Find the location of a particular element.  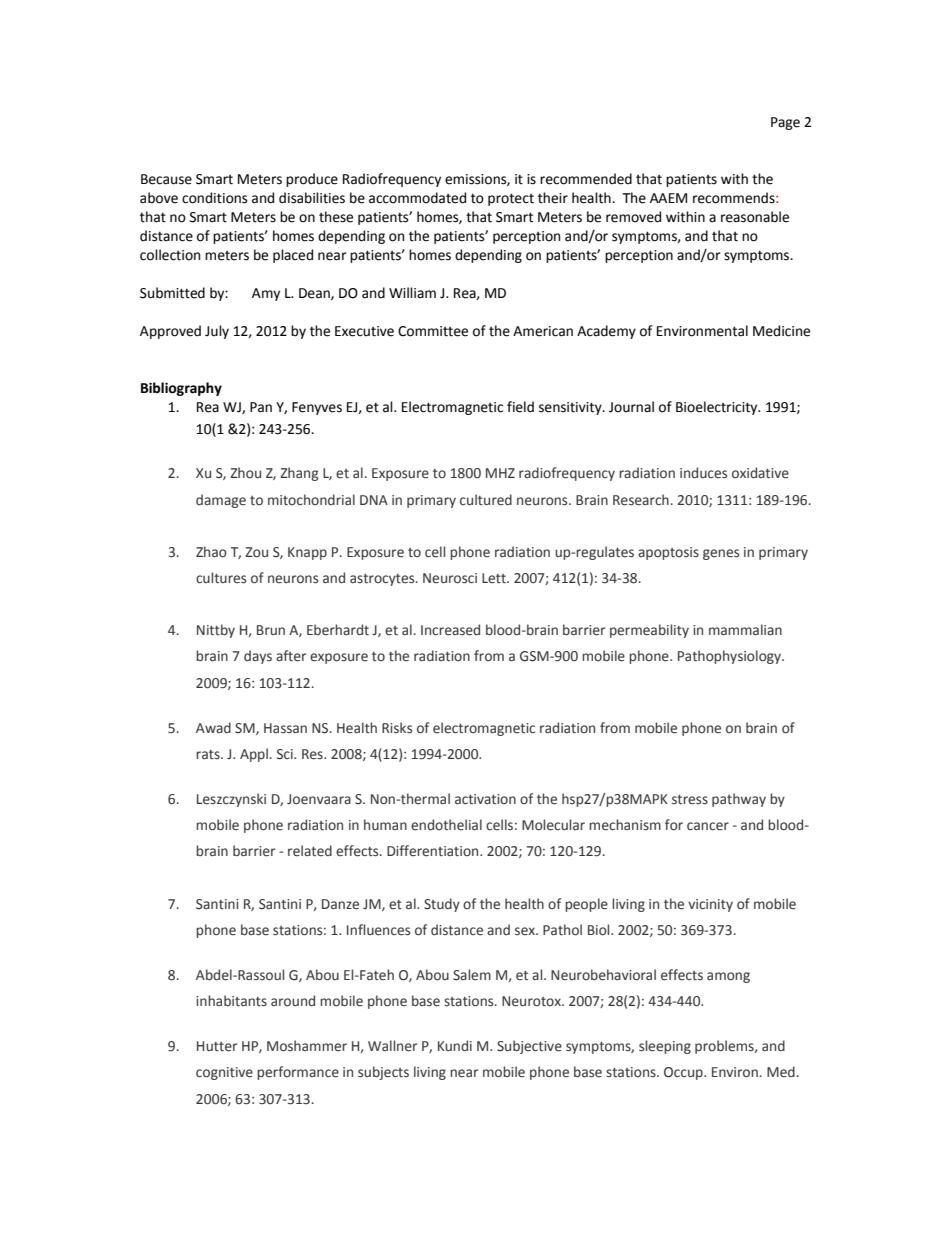

conditions is located at coordinates (214, 198).
